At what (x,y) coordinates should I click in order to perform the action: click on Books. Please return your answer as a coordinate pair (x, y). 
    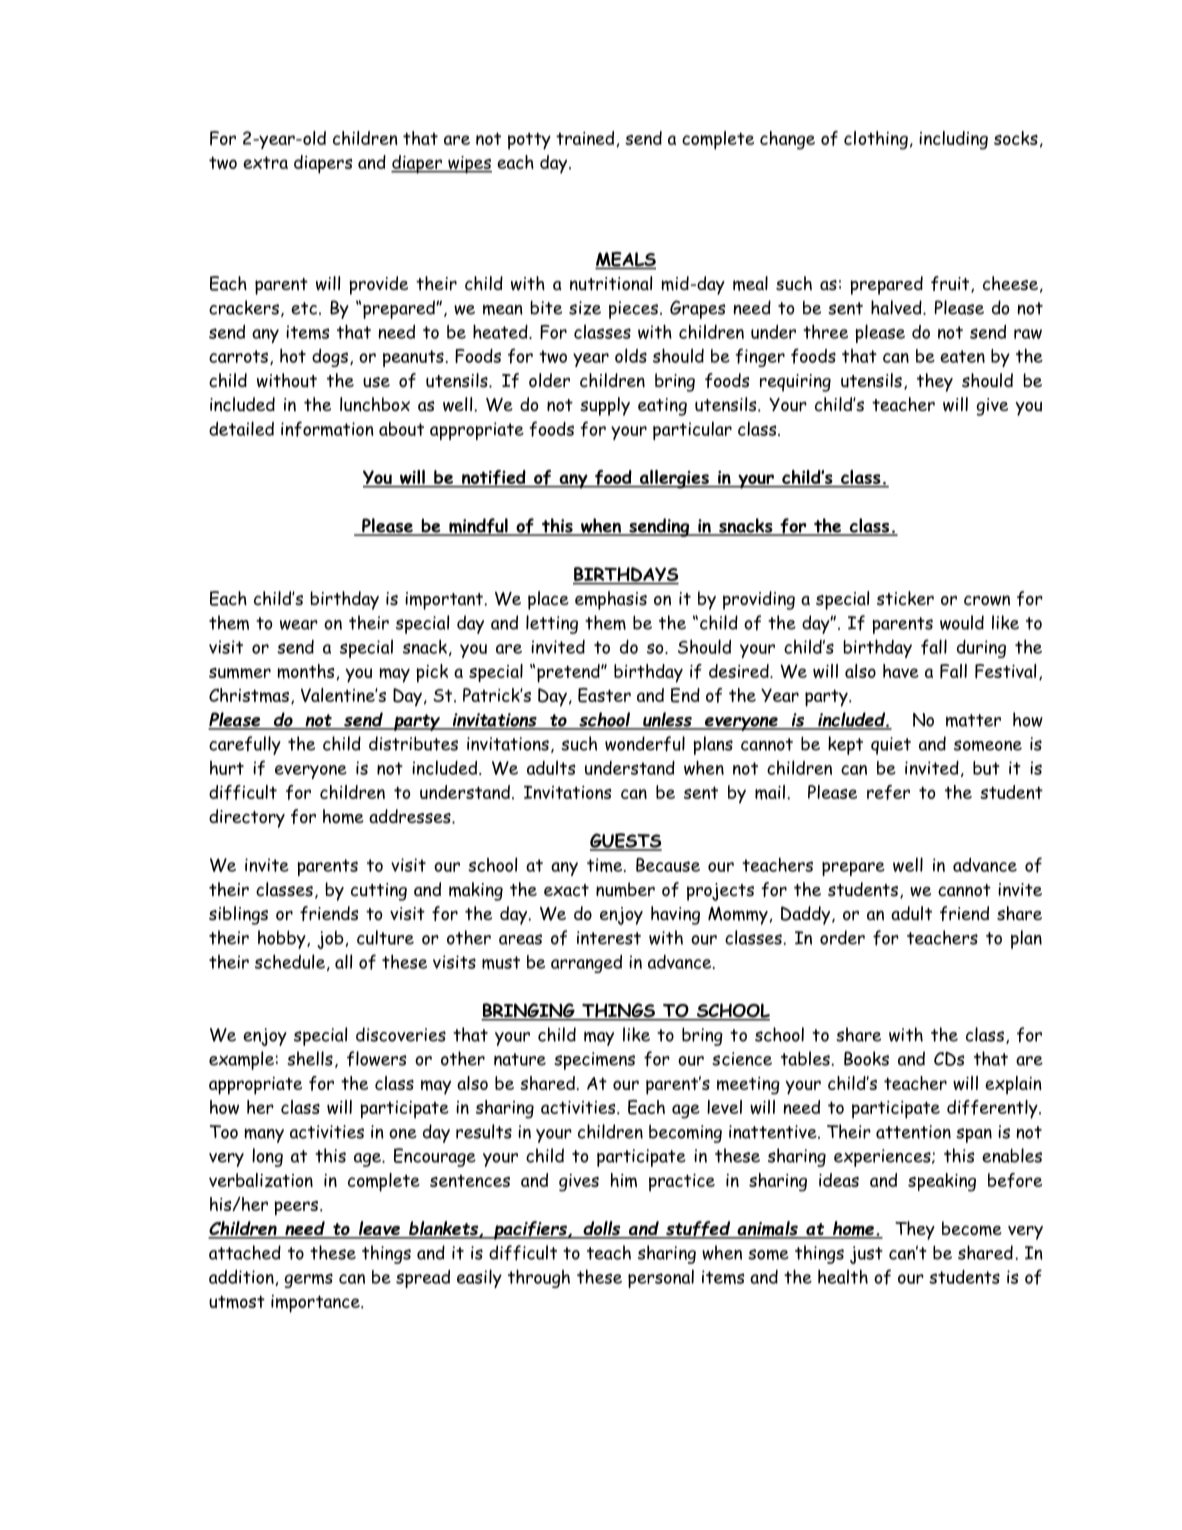
    Looking at the image, I should click on (866, 1058).
